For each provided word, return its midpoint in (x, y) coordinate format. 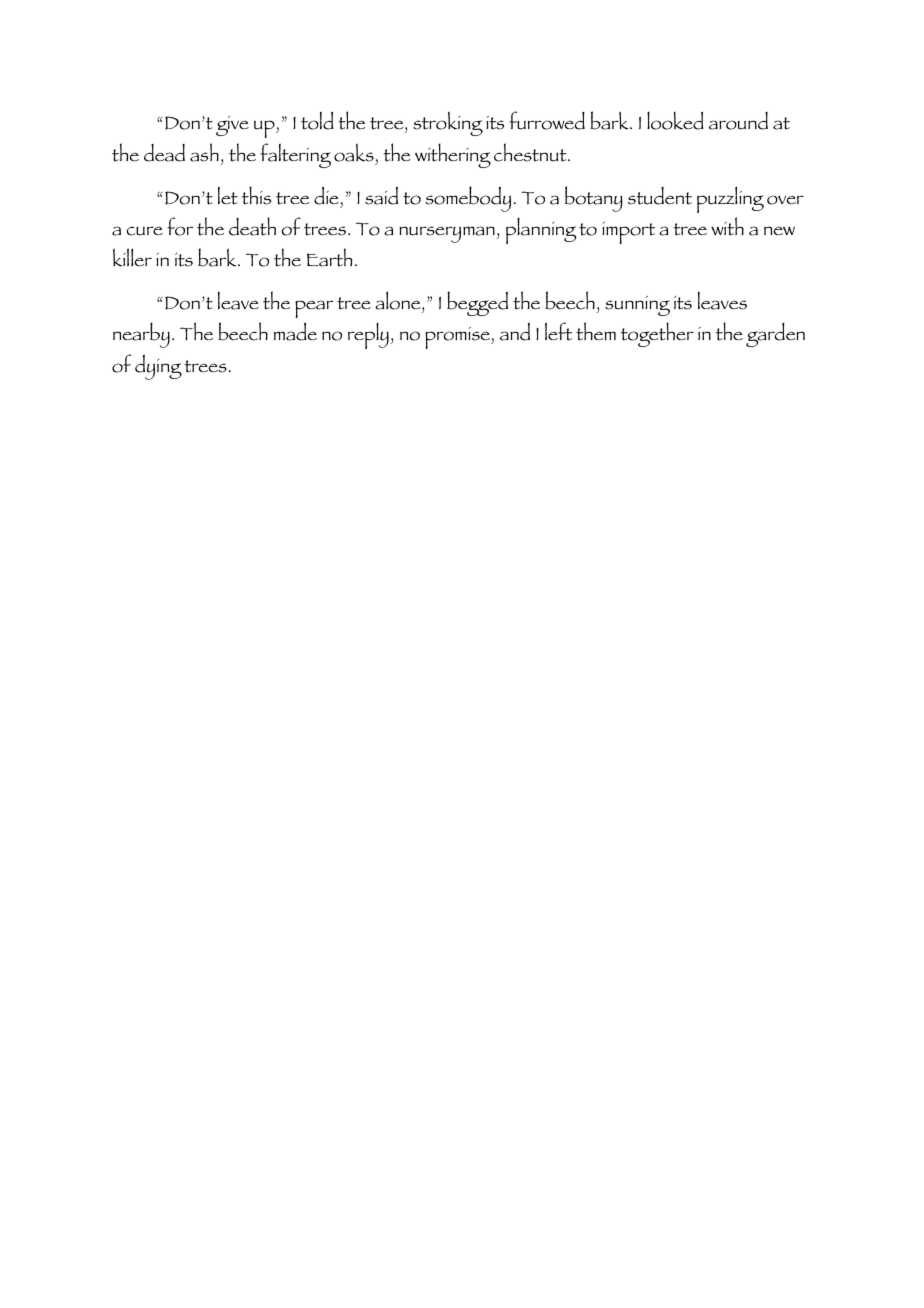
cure (145, 231)
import (628, 233)
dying (158, 367)
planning (541, 231)
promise (458, 338)
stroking (448, 123)
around (738, 121)
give (232, 126)
